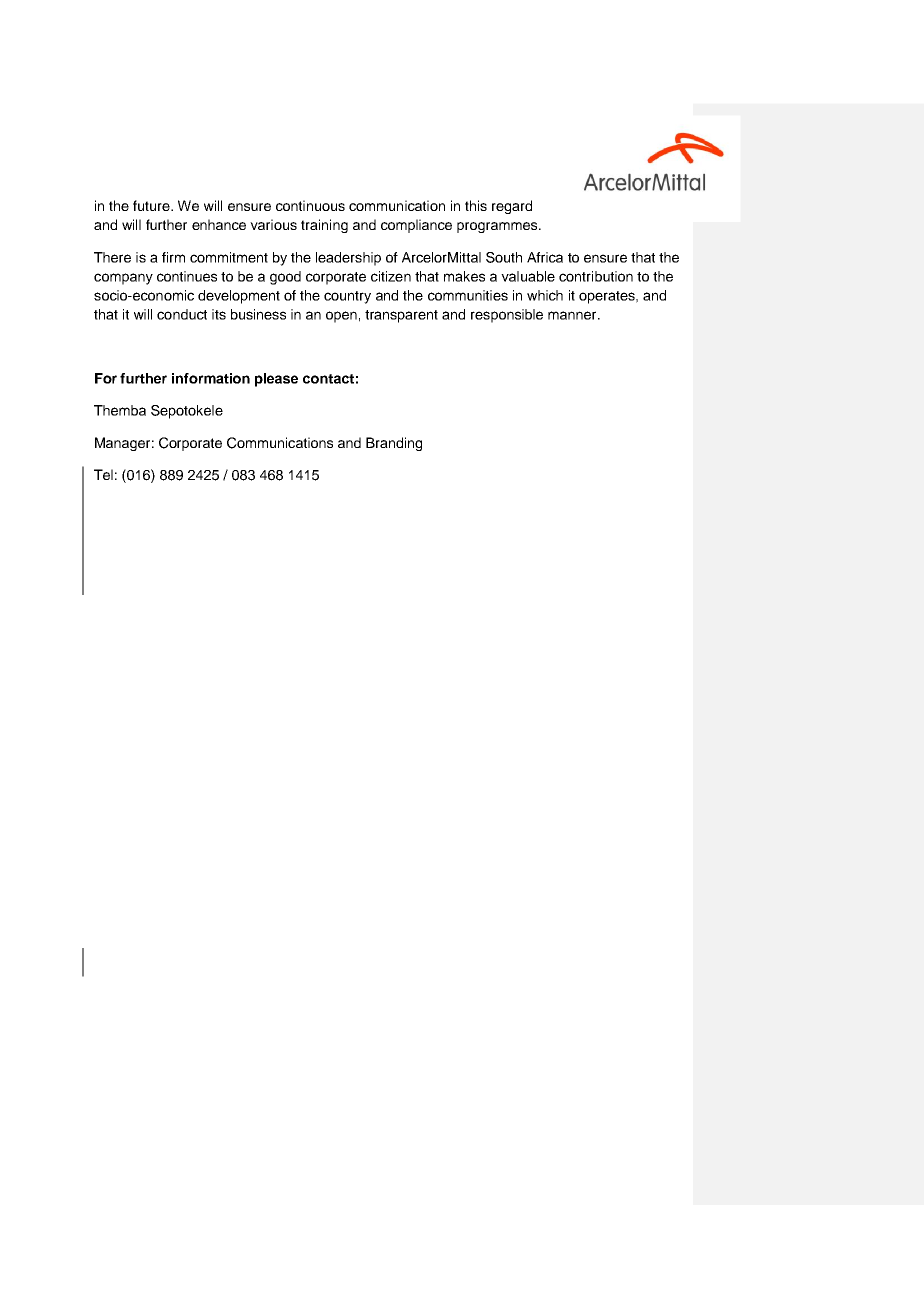  I want to click on please, so click(276, 380).
